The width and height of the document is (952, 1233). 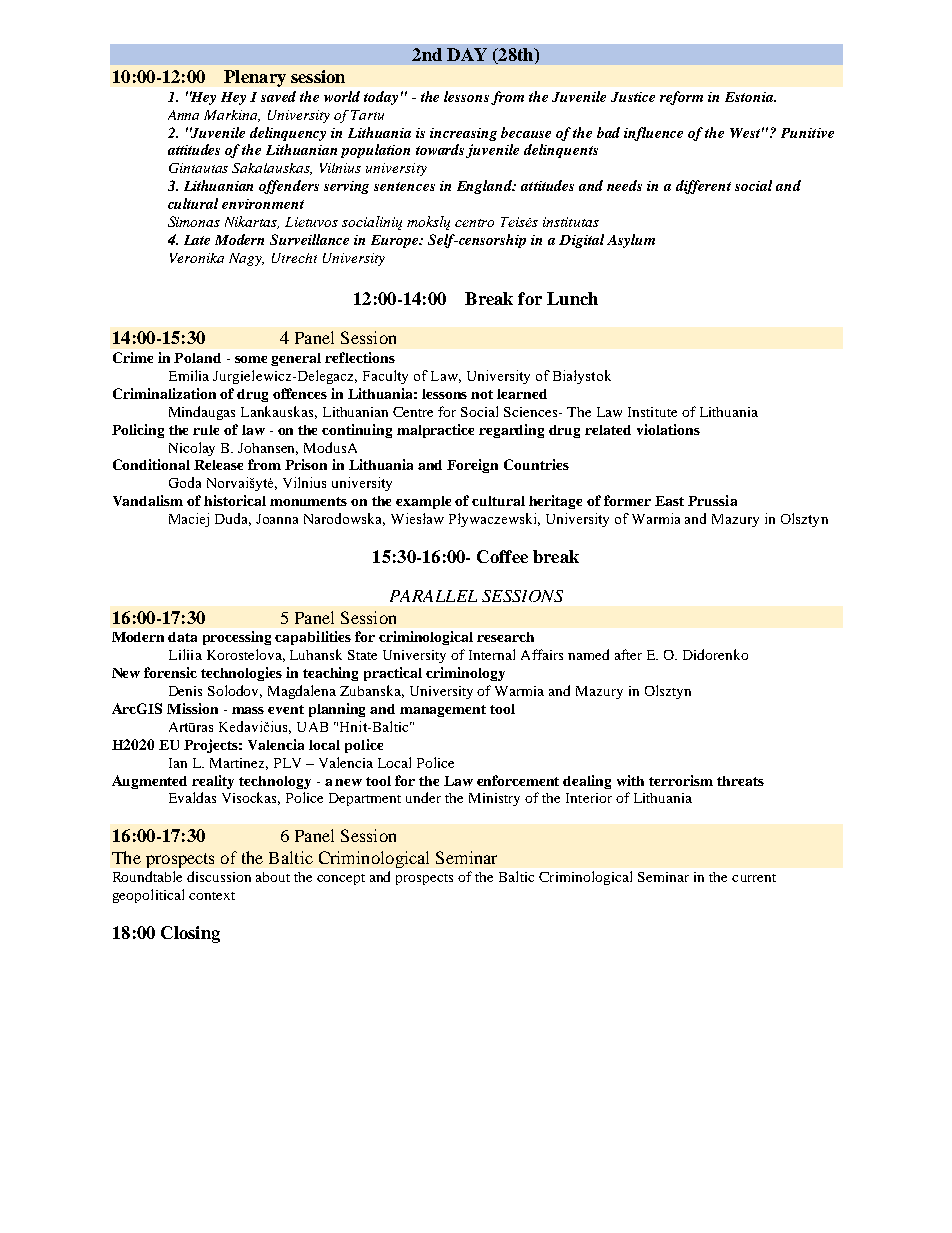 I want to click on Plenary, so click(x=255, y=78).
